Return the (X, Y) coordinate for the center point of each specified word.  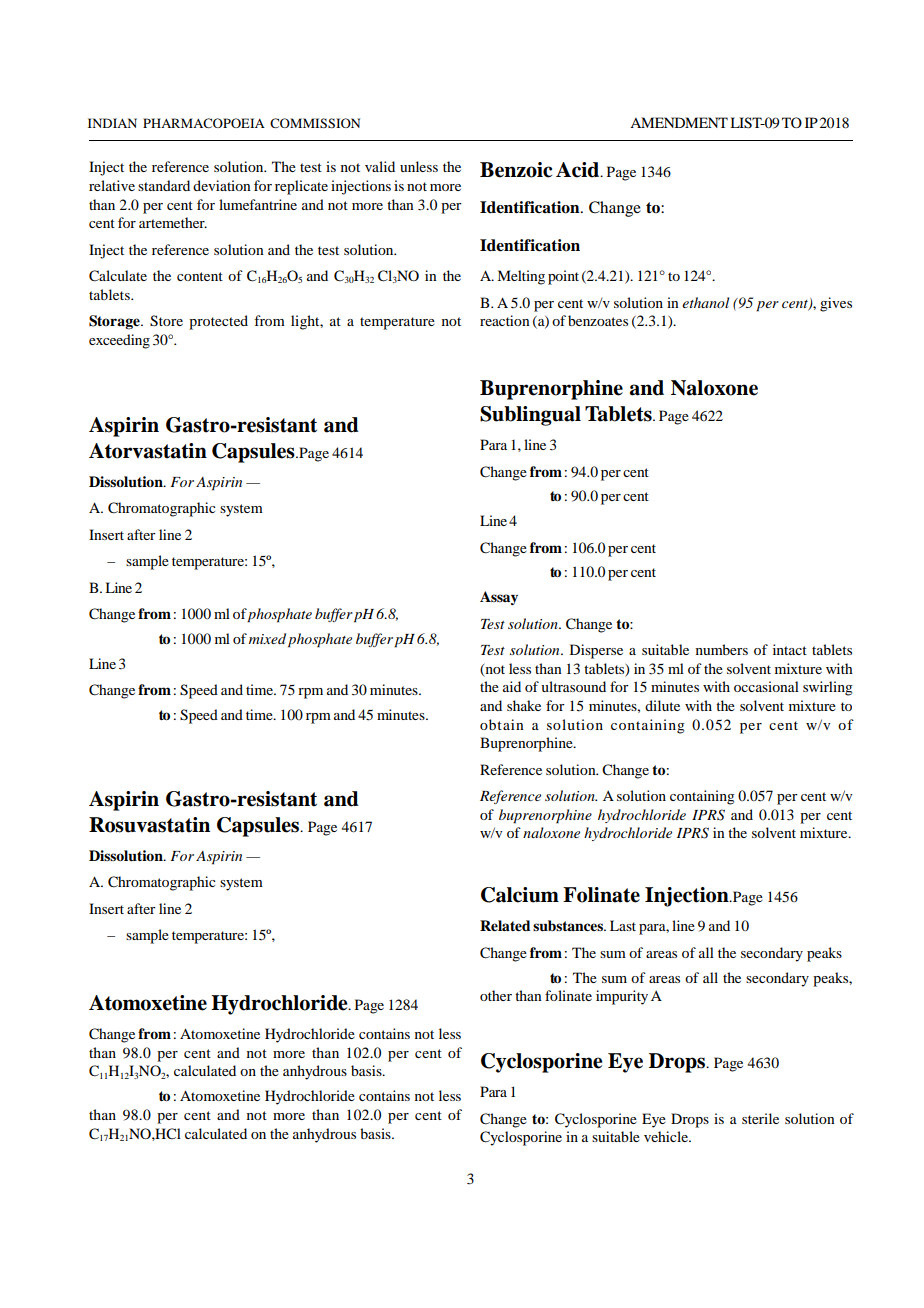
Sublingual (530, 416)
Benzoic (516, 170)
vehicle (667, 1136)
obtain (502, 724)
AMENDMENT (679, 122)
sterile (760, 1118)
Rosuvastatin (149, 825)
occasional (766, 686)
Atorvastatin (148, 451)
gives (836, 304)
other (496, 995)
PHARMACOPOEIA (204, 123)
